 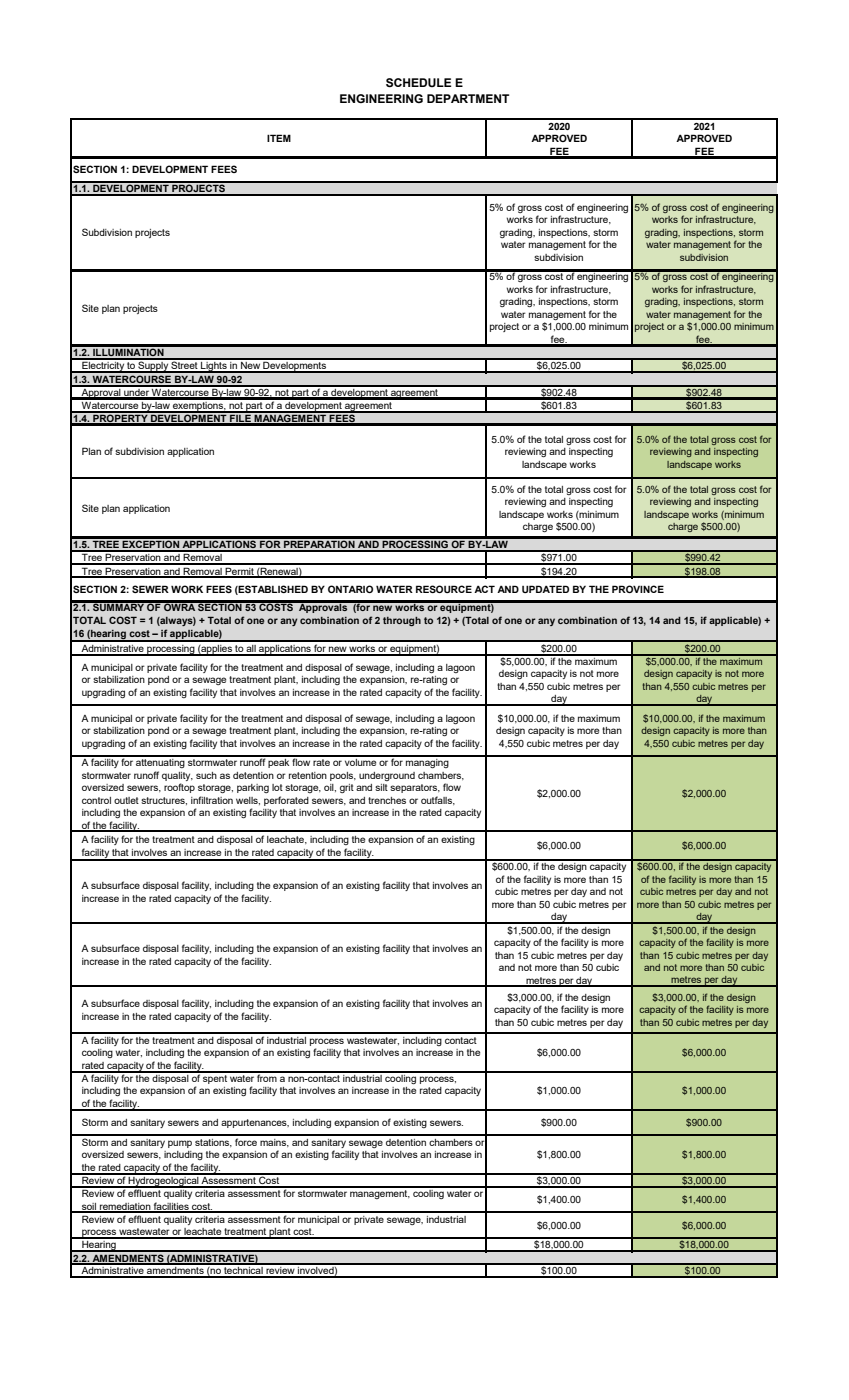 I want to click on pump, so click(x=180, y=1144).
